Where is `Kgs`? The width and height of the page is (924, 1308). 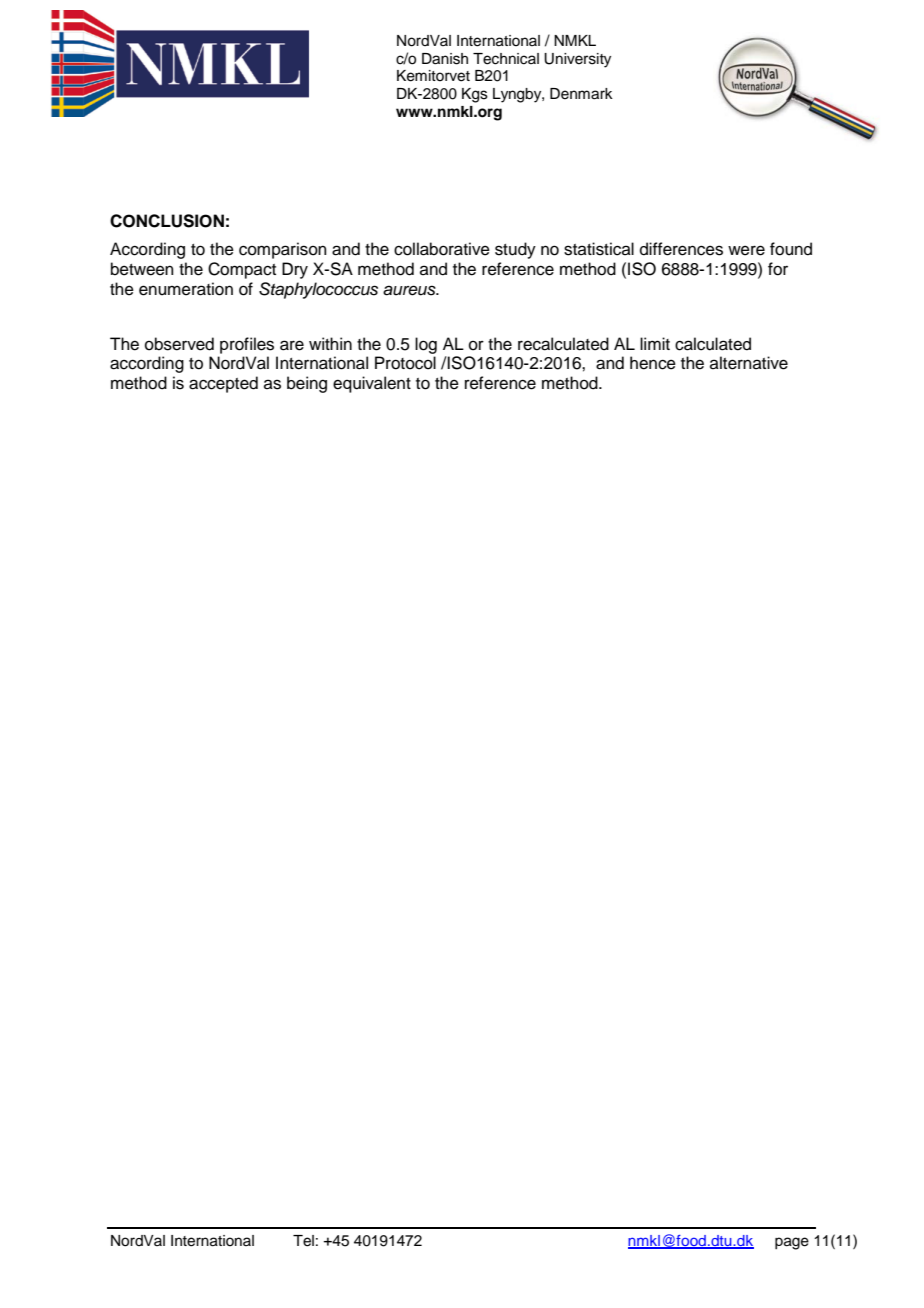
Kgs is located at coordinates (475, 95).
